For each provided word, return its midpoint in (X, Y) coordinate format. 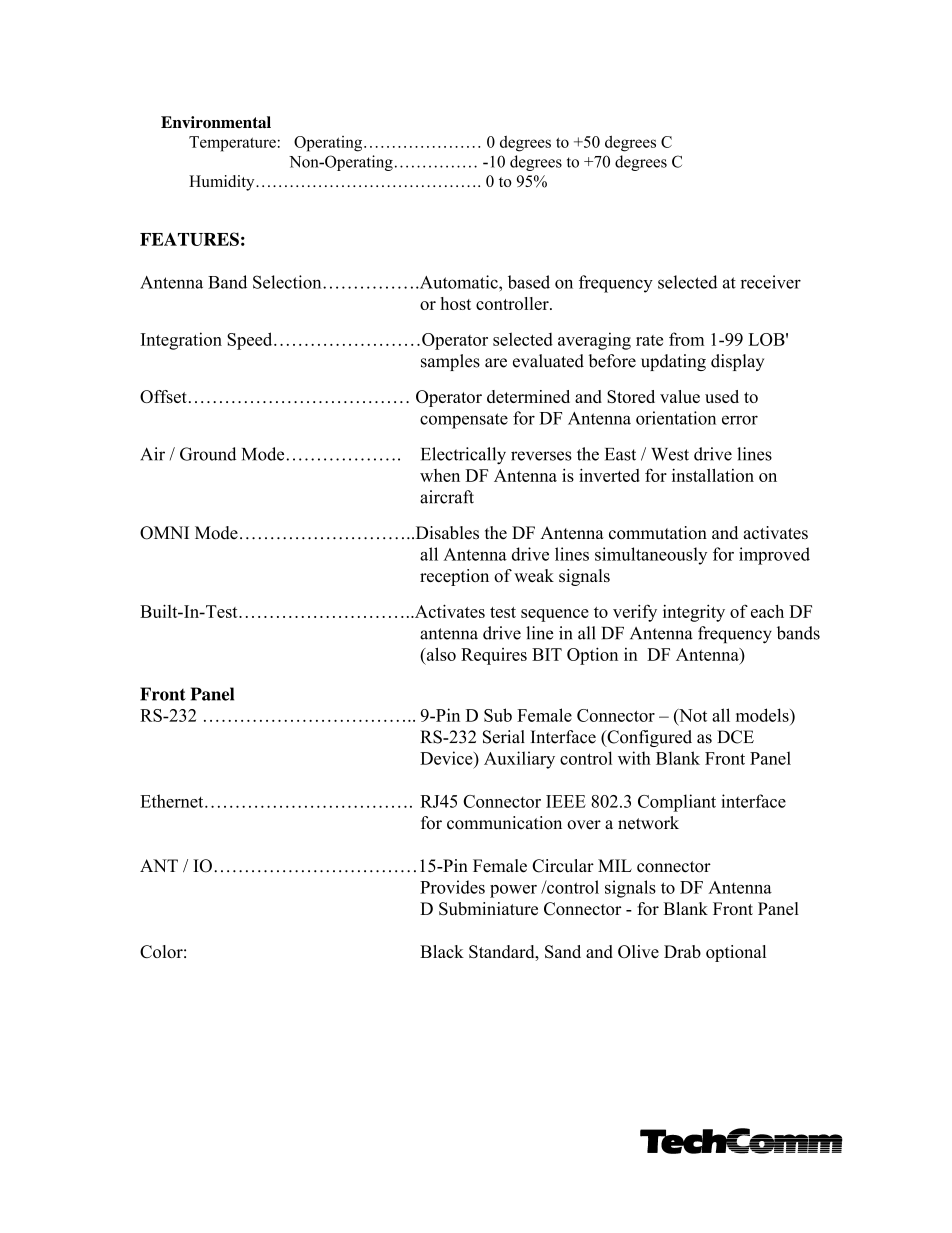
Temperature (232, 144)
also (440, 654)
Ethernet (173, 801)
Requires (494, 656)
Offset (163, 396)
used (722, 396)
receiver (770, 282)
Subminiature (488, 909)
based (529, 282)
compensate (464, 421)
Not (692, 715)
